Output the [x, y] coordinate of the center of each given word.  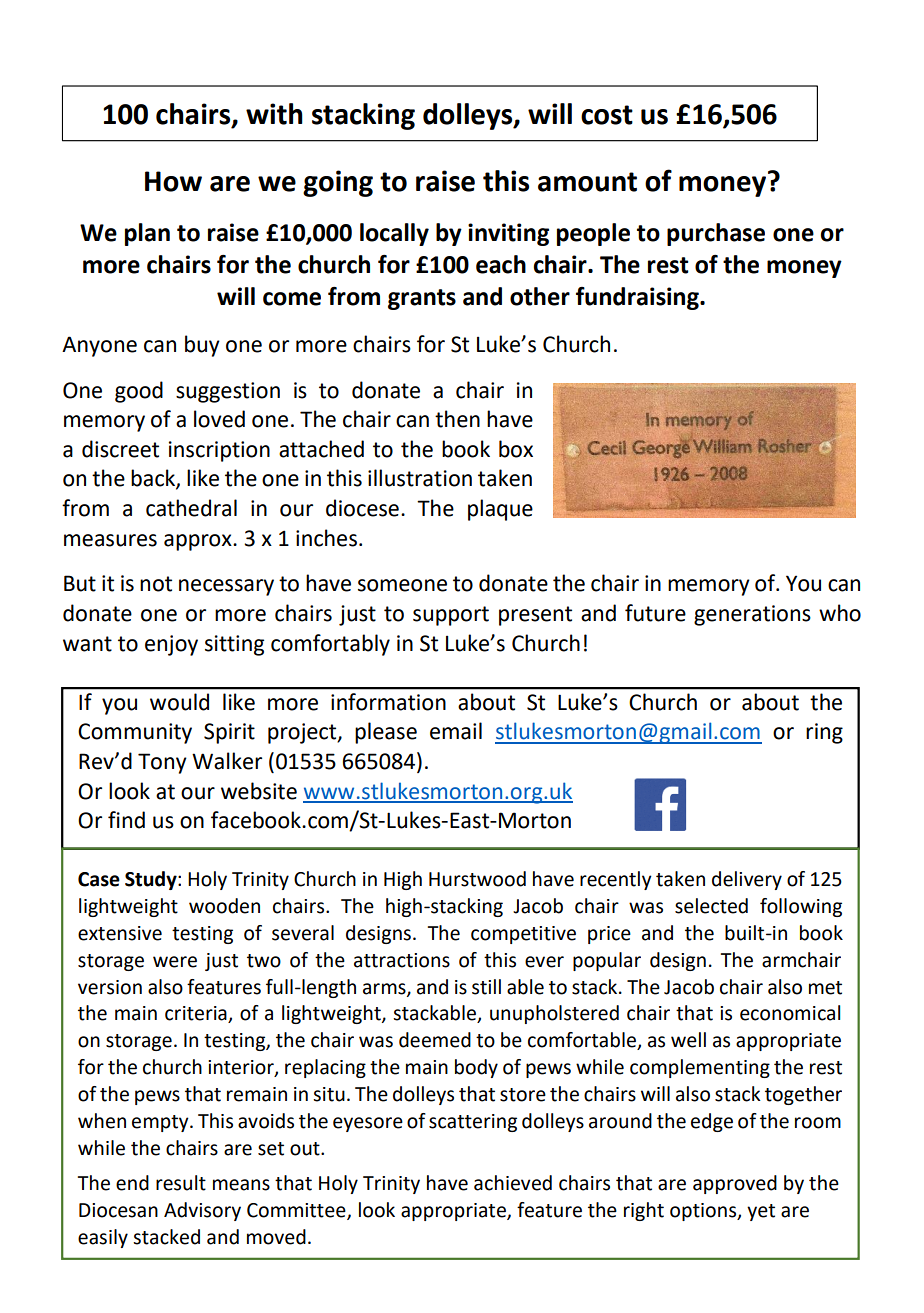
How [173, 181]
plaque [500, 510]
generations [752, 615]
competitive [523, 935]
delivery [747, 880]
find [126, 820]
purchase [716, 234]
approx [199, 542]
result [181, 1183]
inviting [508, 234]
